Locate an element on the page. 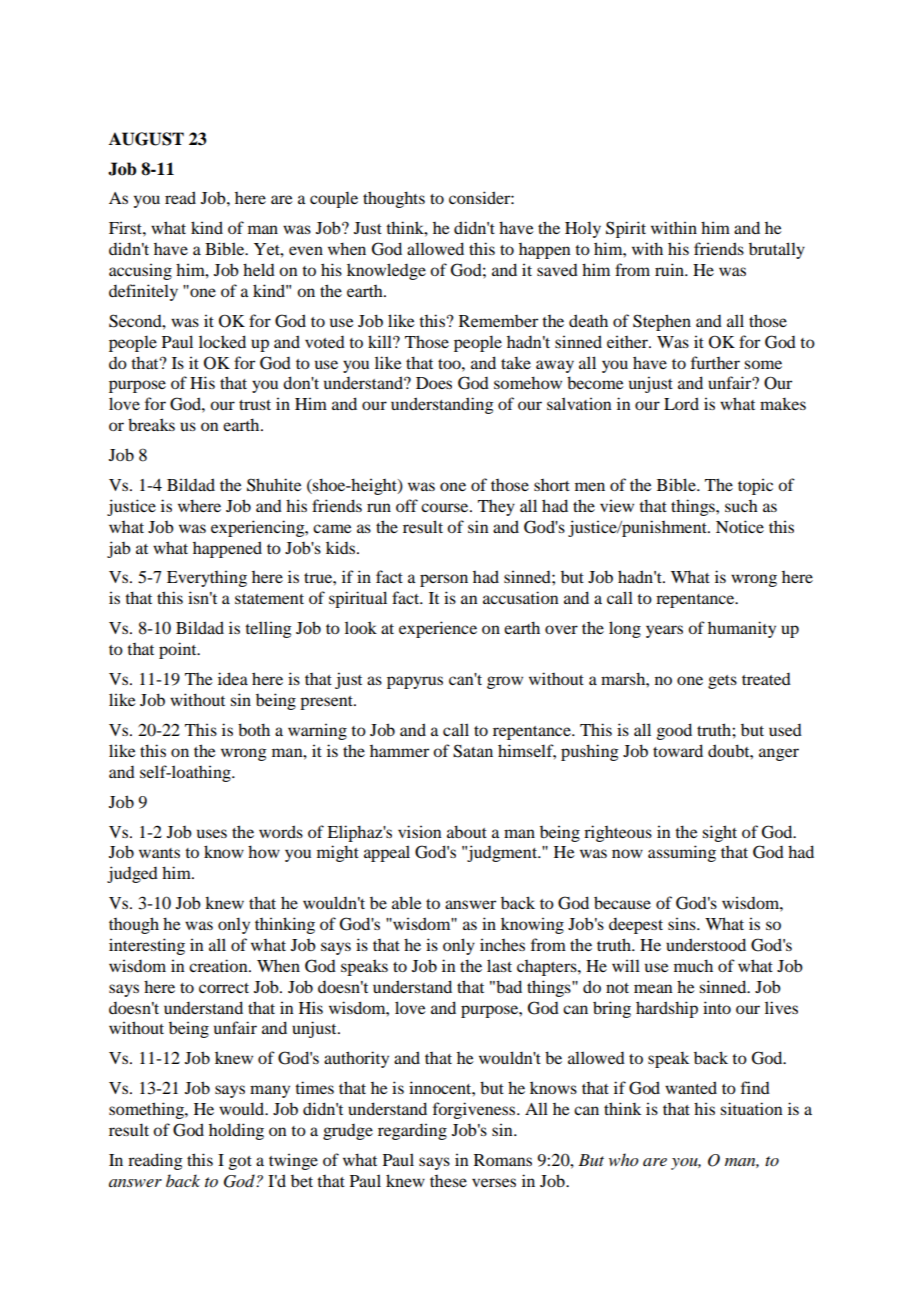 The width and height of the image is (924, 1308). both is located at coordinates (254, 729).
